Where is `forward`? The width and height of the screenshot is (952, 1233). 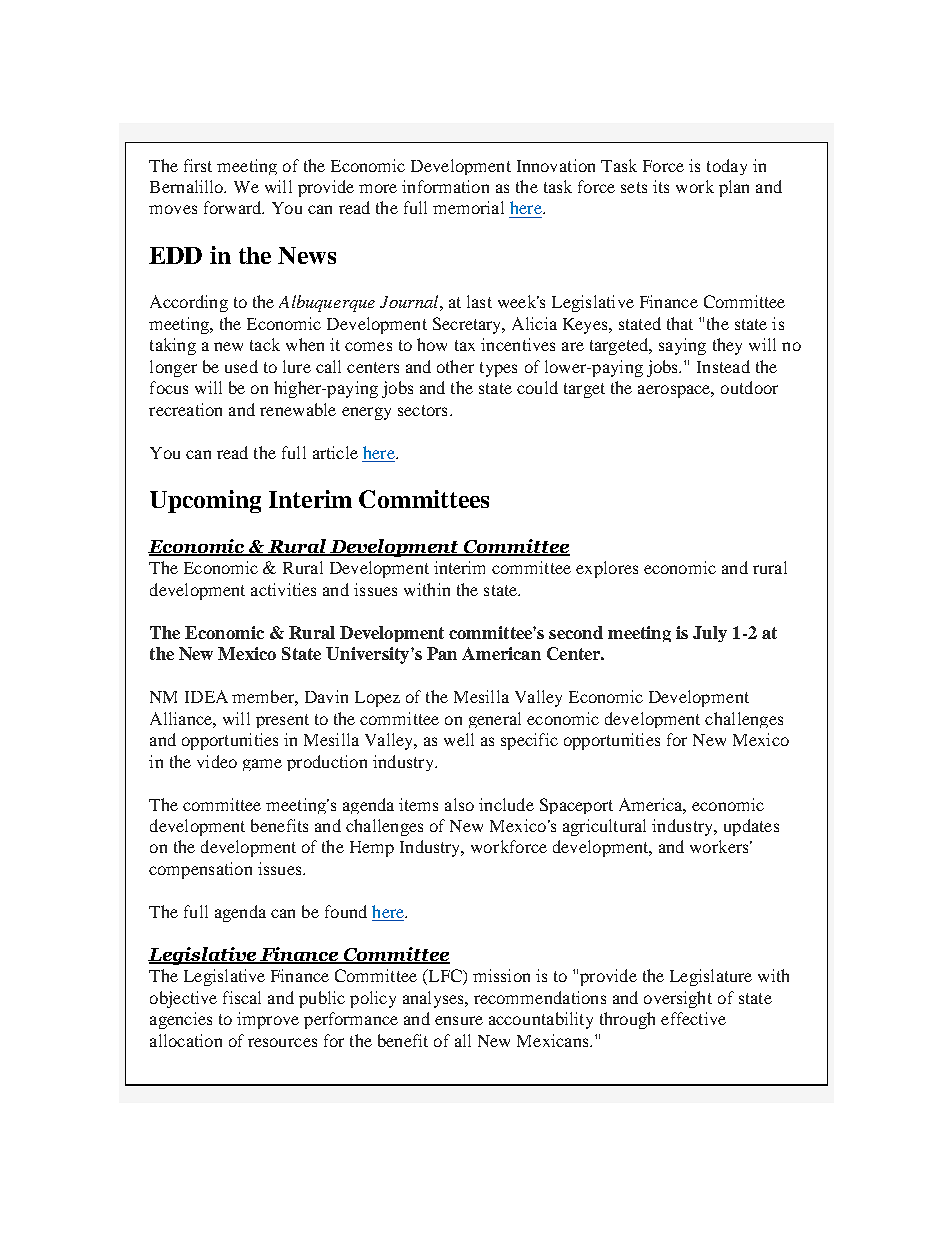 forward is located at coordinates (234, 207).
